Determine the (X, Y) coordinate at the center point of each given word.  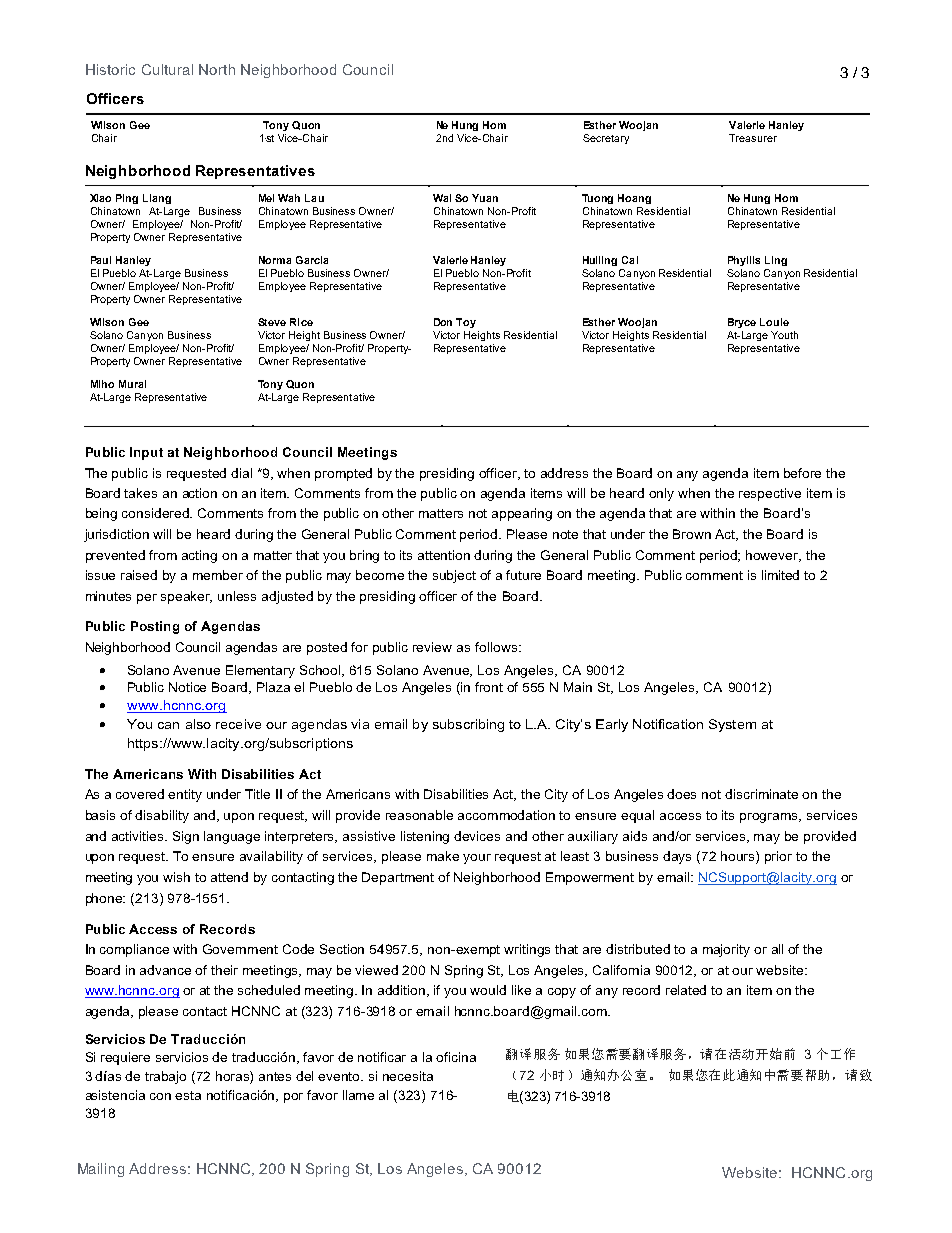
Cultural (167, 69)
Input (146, 453)
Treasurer (753, 138)
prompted (343, 474)
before (802, 473)
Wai (442, 198)
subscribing (468, 725)
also (198, 724)
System (732, 725)
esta (188, 1095)
